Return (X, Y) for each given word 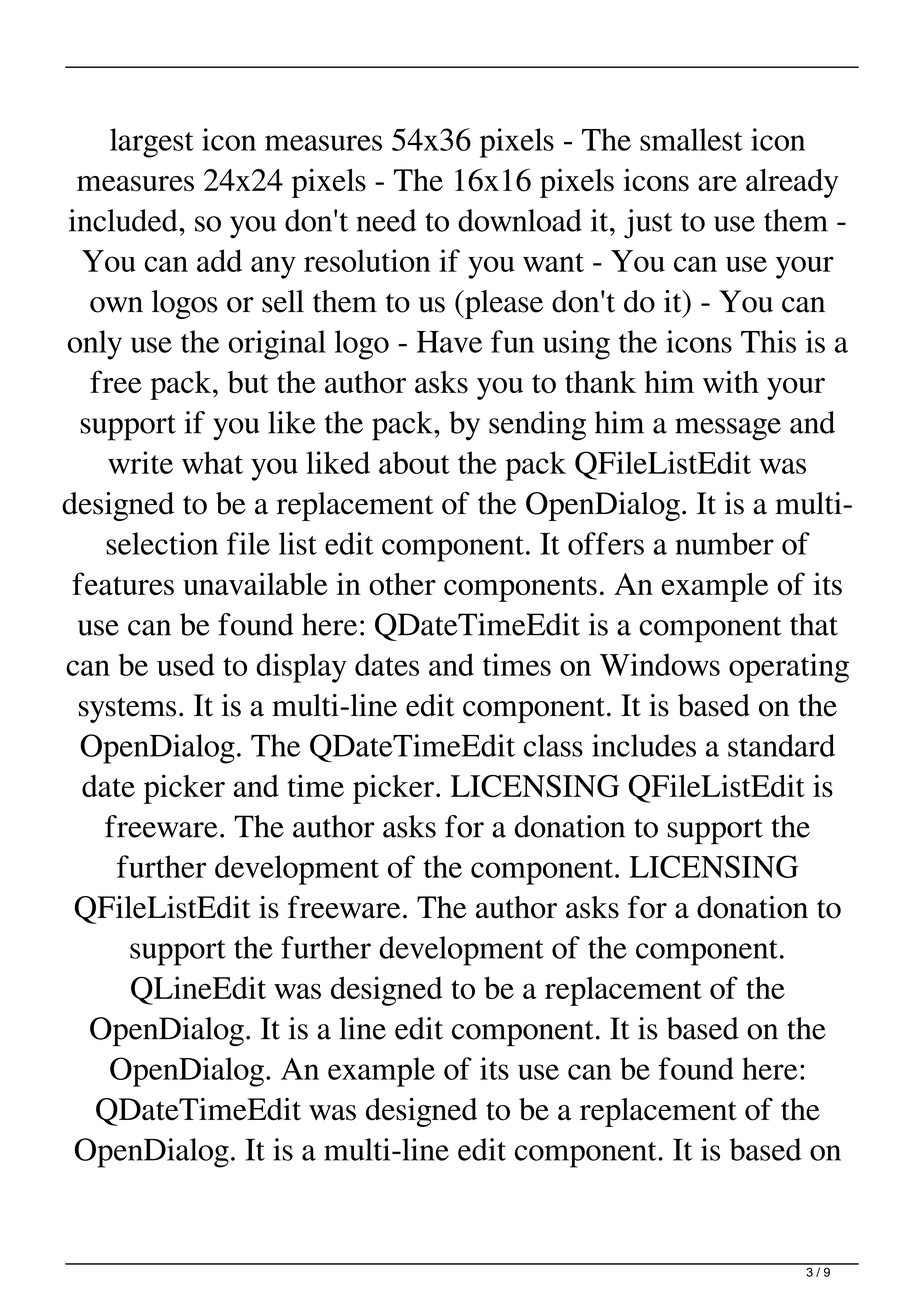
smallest (691, 139)
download (520, 220)
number (724, 543)
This (768, 341)
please (503, 304)
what (212, 462)
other (402, 583)
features (123, 583)
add (219, 260)
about (414, 462)
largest (152, 143)
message (728, 429)
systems (127, 710)
